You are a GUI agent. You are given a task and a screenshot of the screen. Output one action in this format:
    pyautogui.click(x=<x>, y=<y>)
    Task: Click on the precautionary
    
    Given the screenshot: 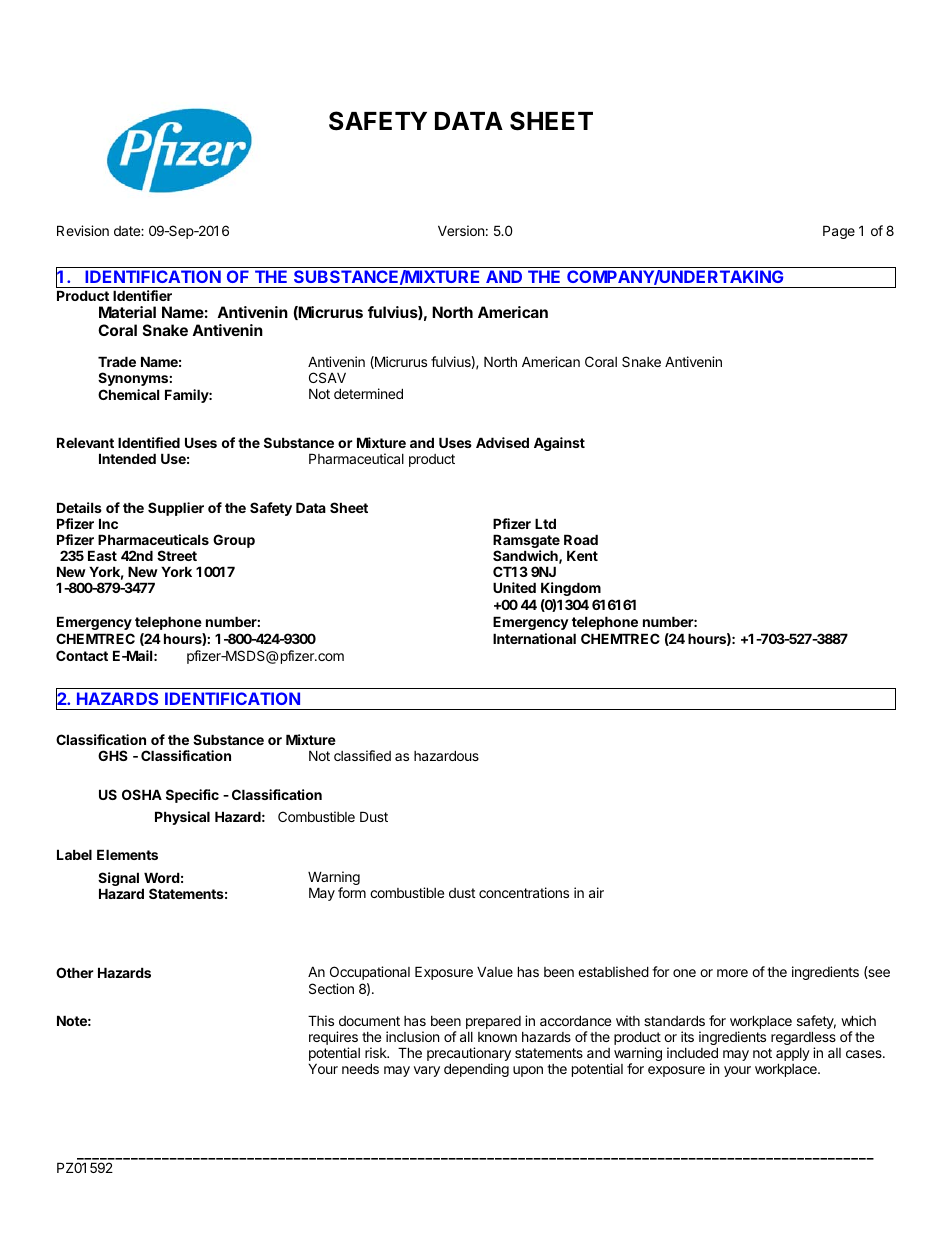 What is the action you would take?
    pyautogui.click(x=469, y=1055)
